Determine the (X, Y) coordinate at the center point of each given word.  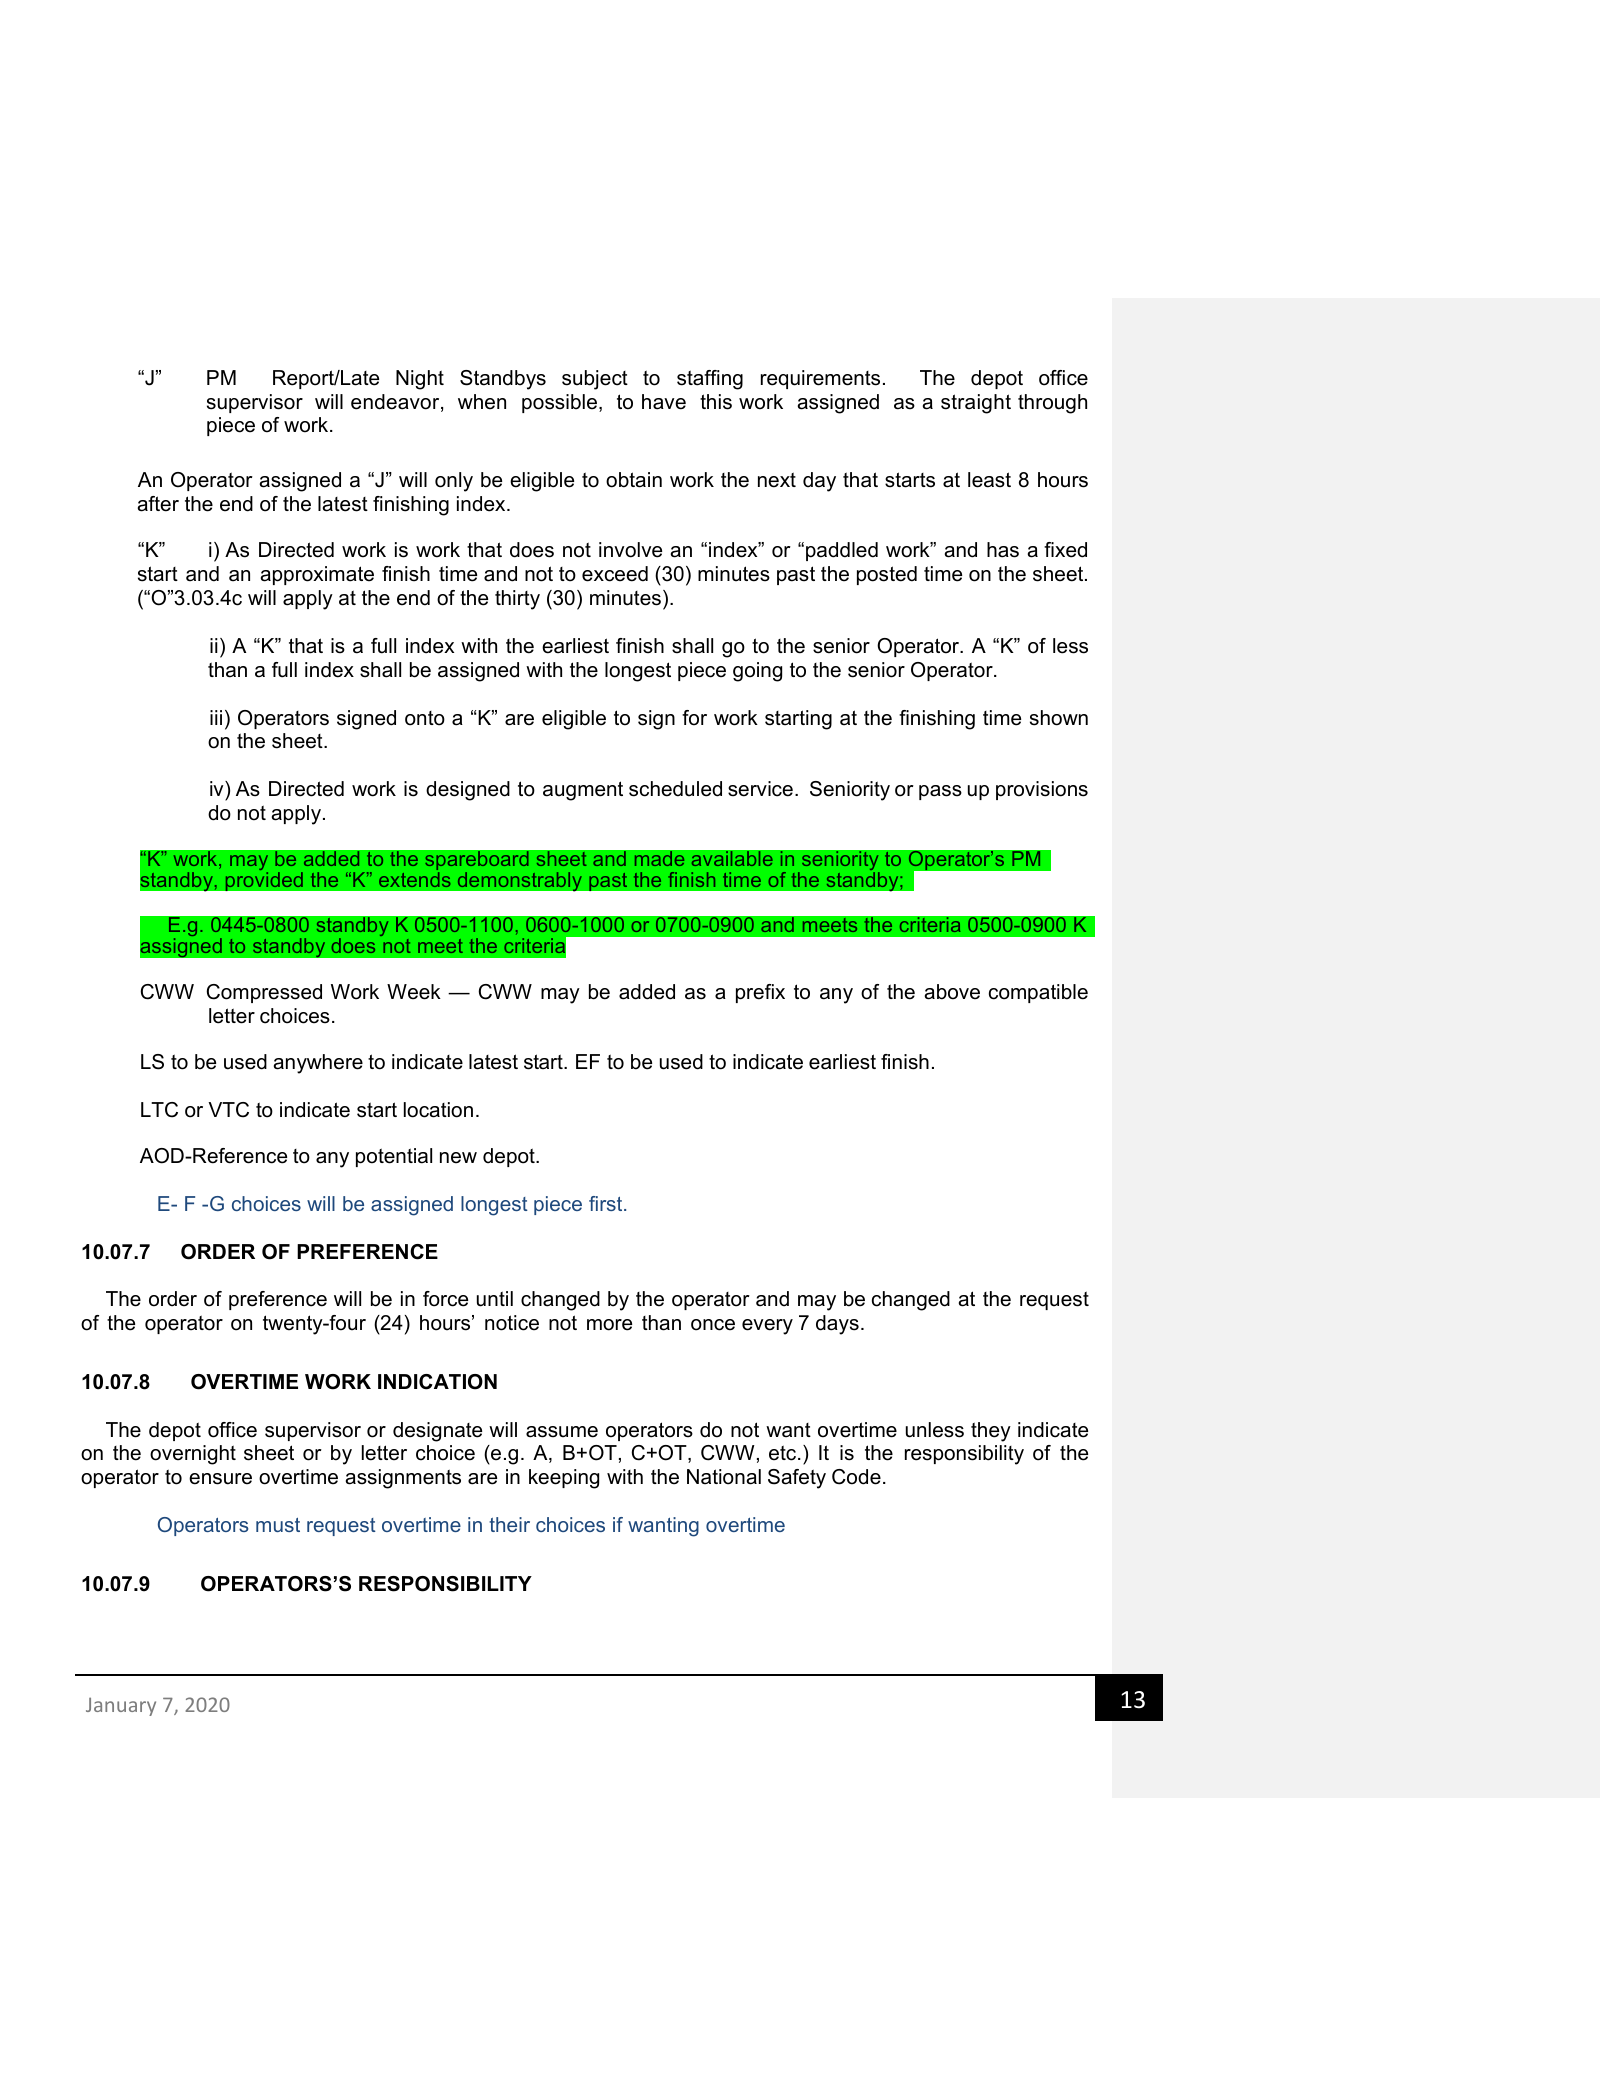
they (991, 1432)
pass (940, 792)
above (952, 992)
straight (976, 404)
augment (583, 791)
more (609, 1325)
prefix (760, 993)
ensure (220, 1479)
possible (559, 403)
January (121, 1706)
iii (216, 717)
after (158, 504)
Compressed (264, 993)
